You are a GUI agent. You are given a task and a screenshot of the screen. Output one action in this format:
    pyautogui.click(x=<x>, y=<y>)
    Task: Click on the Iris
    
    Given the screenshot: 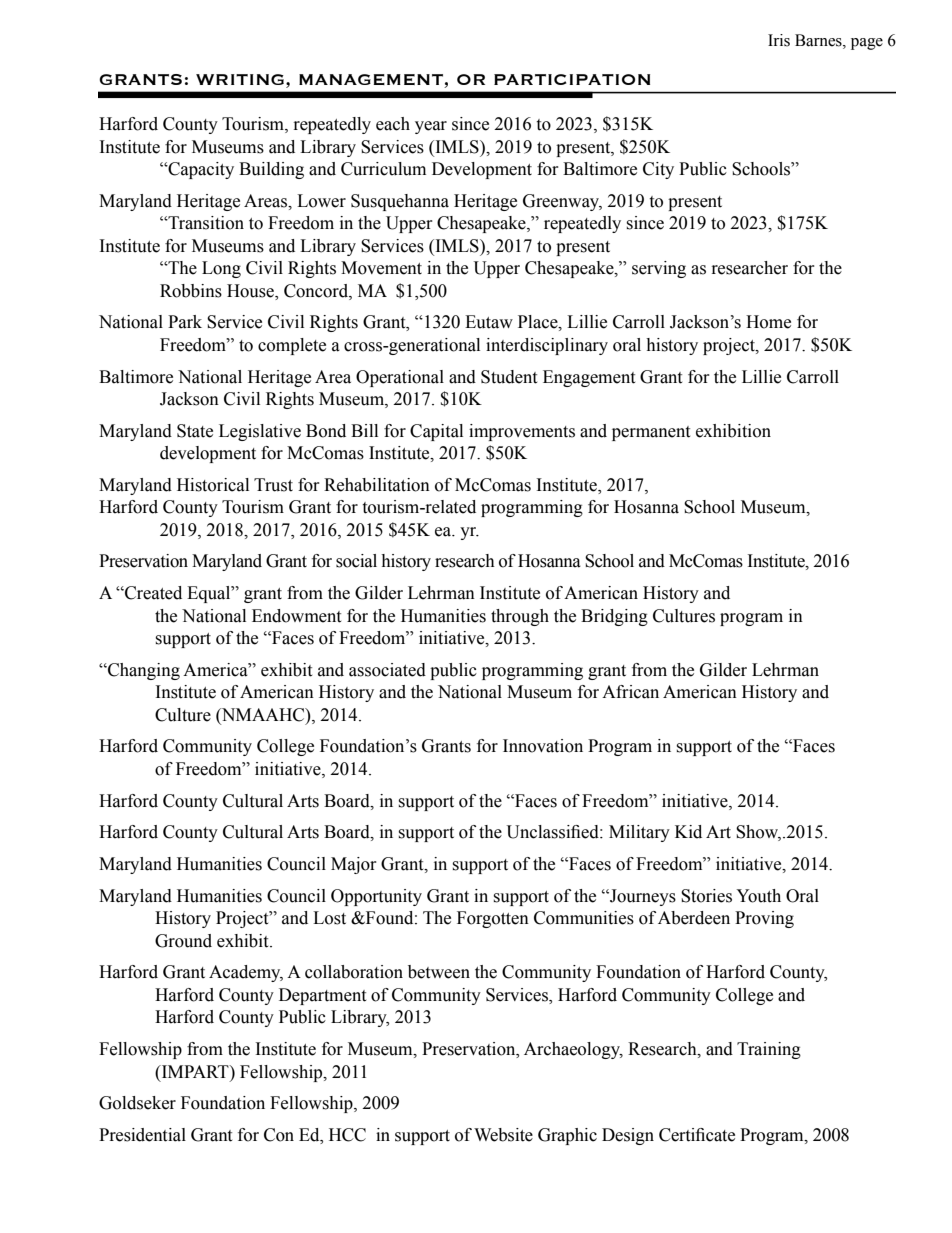 What is the action you would take?
    pyautogui.click(x=779, y=40)
